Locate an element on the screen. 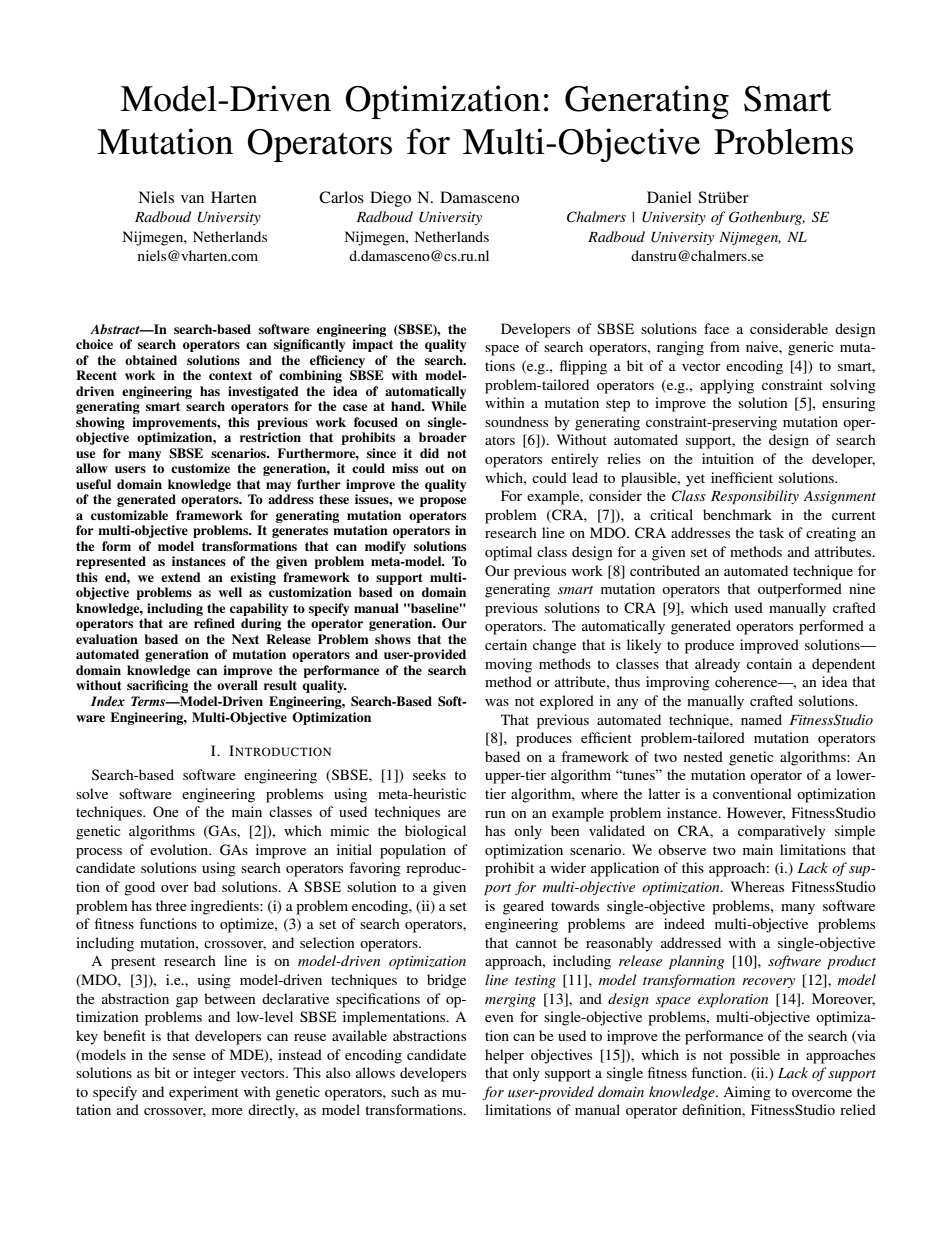 The width and height of the screenshot is (952, 1233). One is located at coordinates (166, 811).
